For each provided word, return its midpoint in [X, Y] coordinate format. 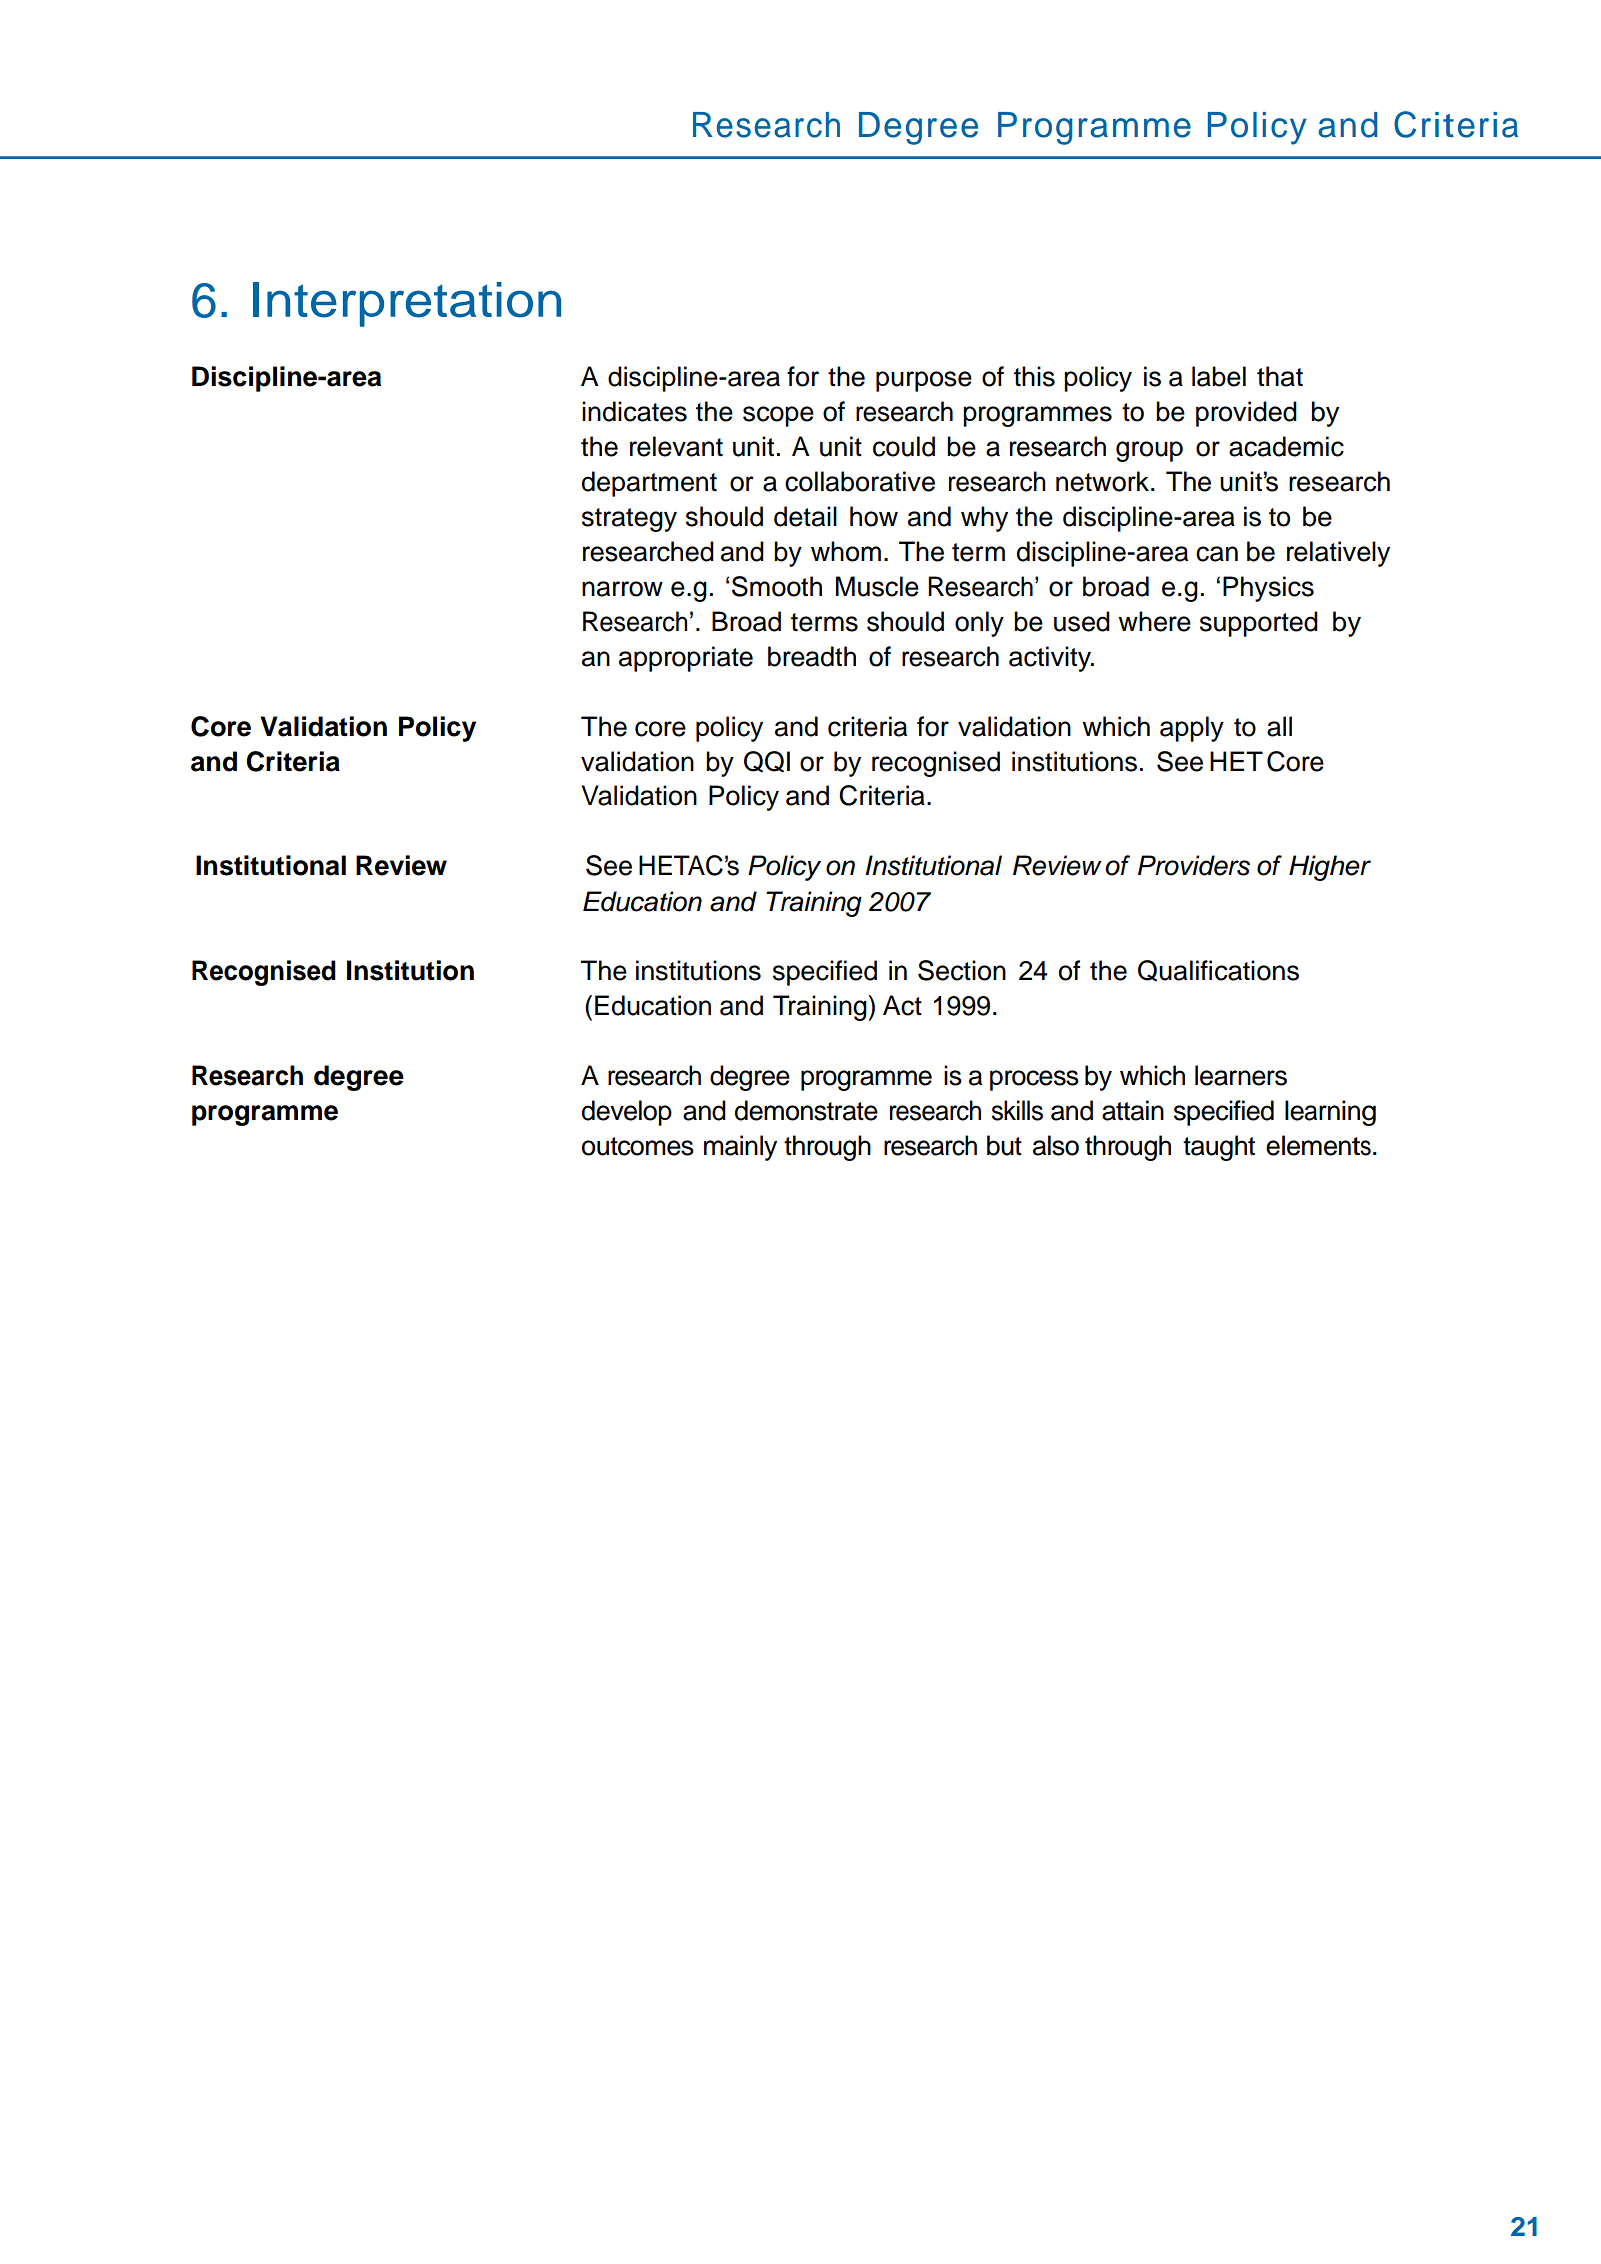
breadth [812, 656]
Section [962, 970]
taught [1219, 1148]
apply [1192, 729]
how [874, 516]
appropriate [686, 659]
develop [627, 1113]
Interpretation [407, 304]
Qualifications [1218, 971]
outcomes [638, 1146]
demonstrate [806, 1110]
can [1217, 554]
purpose [924, 381]
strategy [629, 520]
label [1219, 376]
